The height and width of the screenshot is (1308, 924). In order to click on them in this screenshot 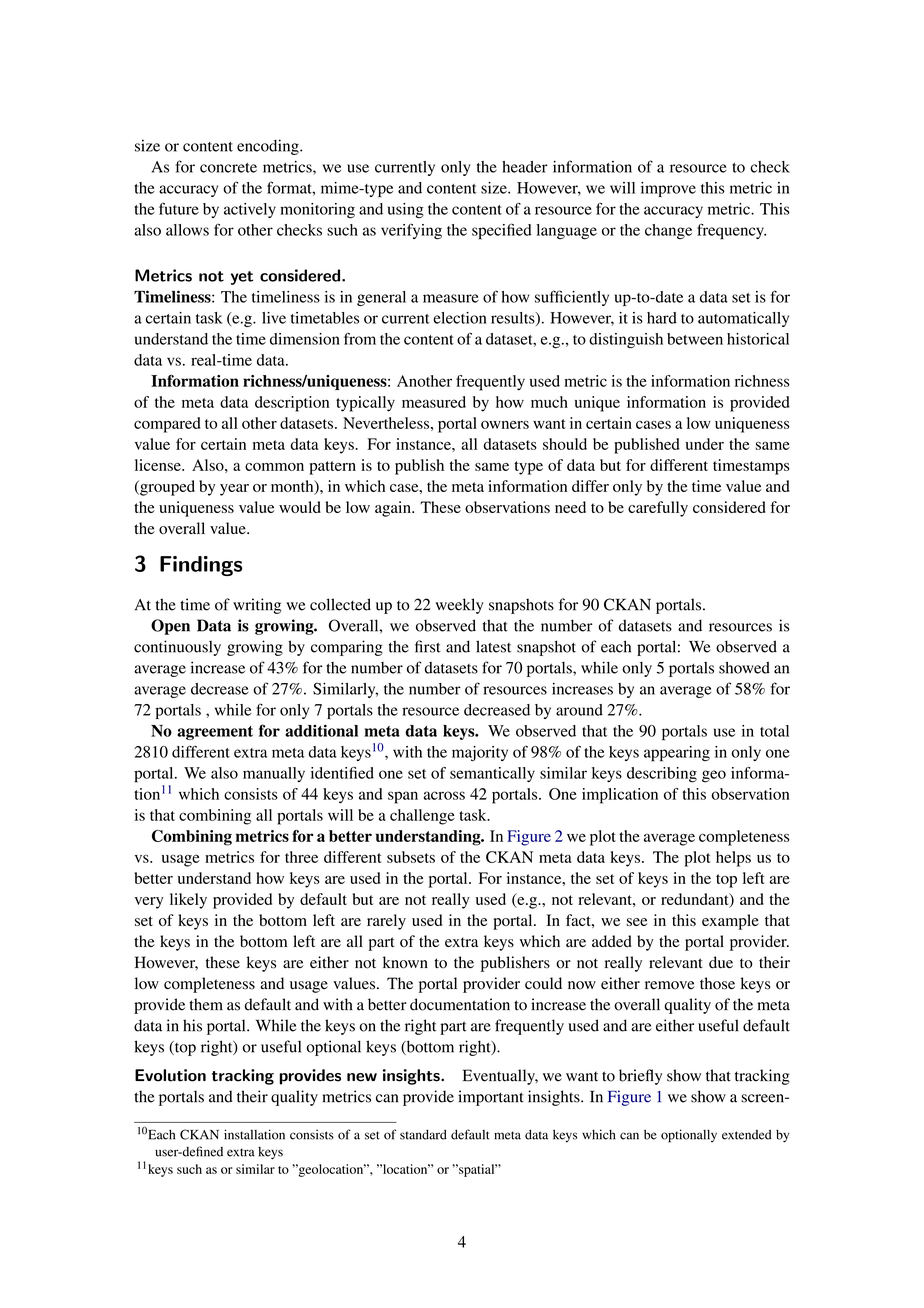, I will do `click(206, 1004)`.
